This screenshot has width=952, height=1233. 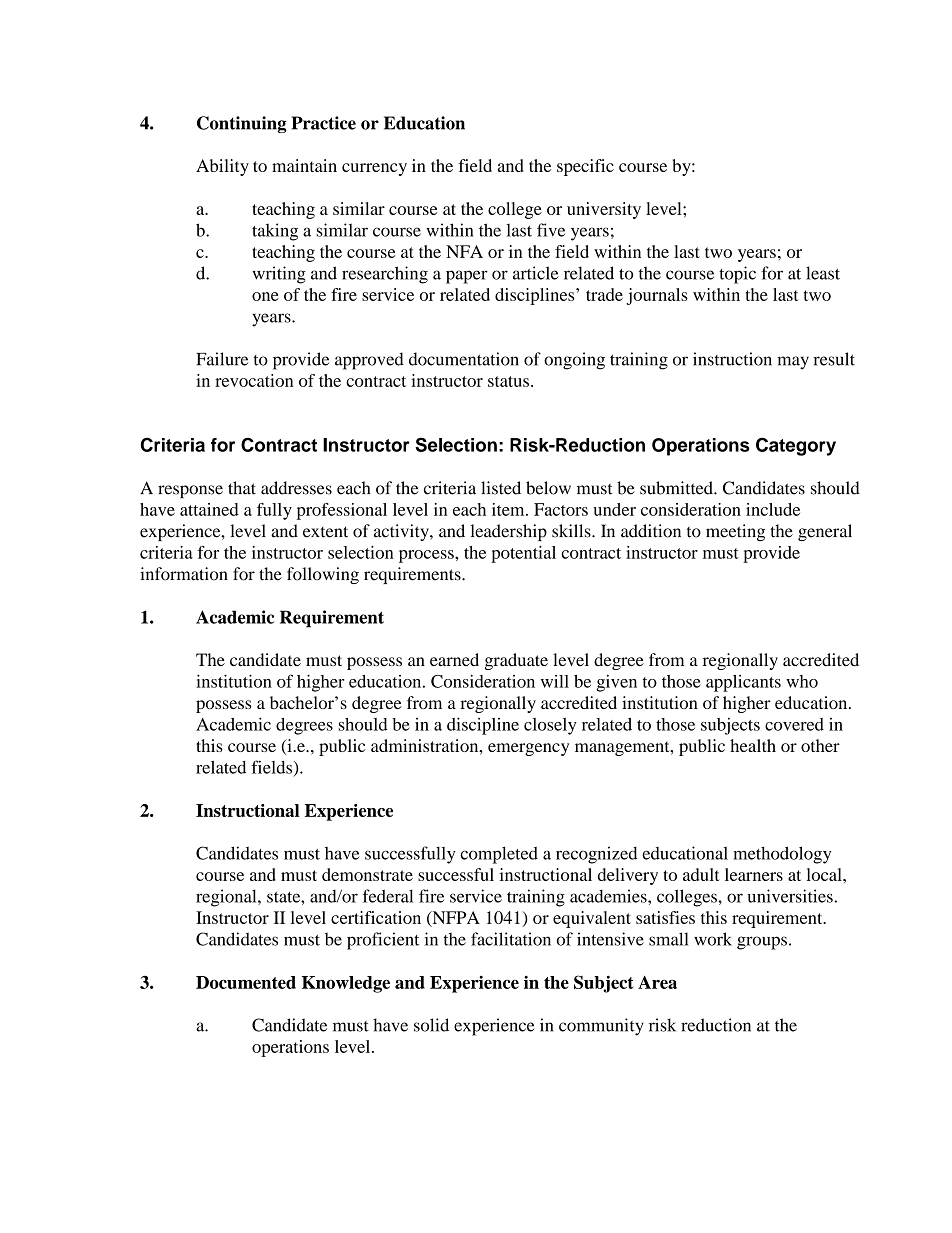 What do you see at coordinates (796, 446) in the screenshot?
I see `Category` at bounding box center [796, 446].
